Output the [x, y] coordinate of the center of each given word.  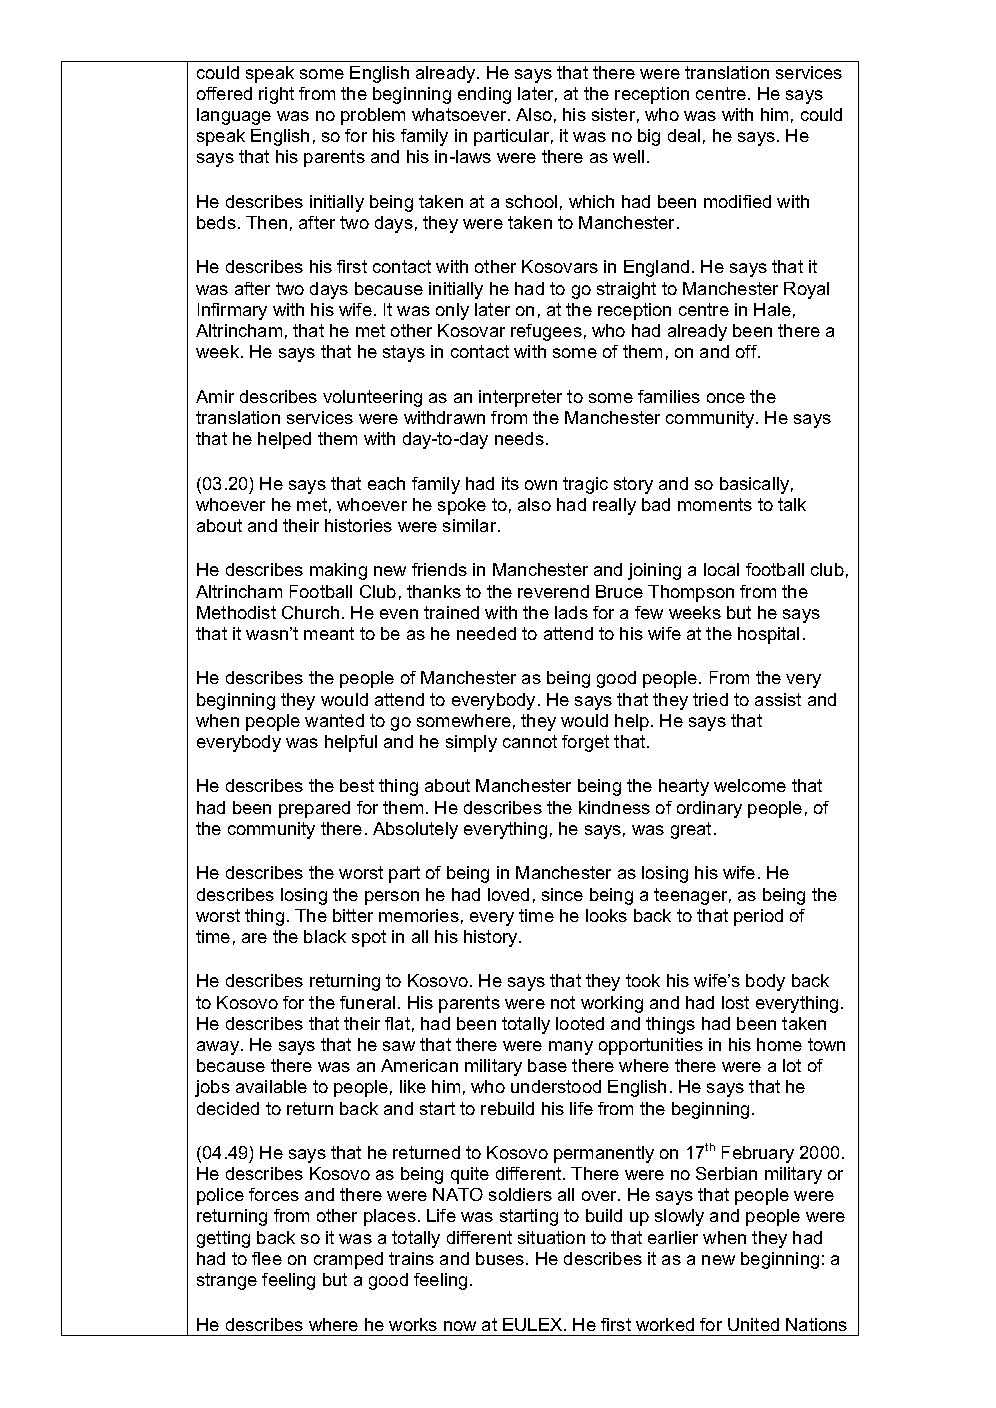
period [758, 917]
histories [358, 525]
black [325, 936]
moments [715, 504]
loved [508, 894]
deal [684, 135]
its [510, 483]
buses [501, 1258]
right [276, 95]
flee [267, 1258]
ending [484, 95]
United [753, 1324]
